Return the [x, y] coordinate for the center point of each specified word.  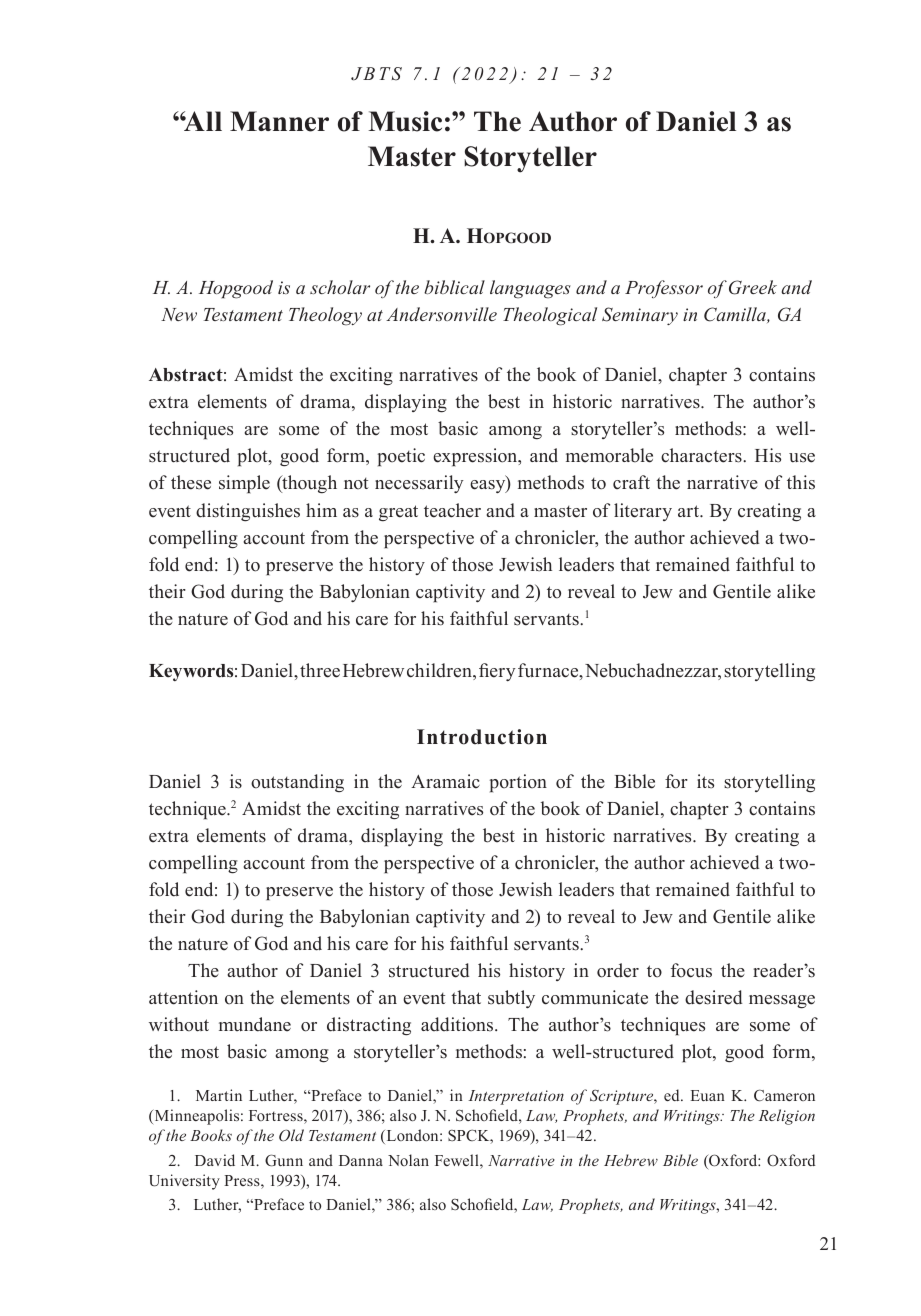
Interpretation [516, 1097]
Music [405, 121]
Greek [753, 287]
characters [702, 455]
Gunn [284, 1160]
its [705, 781]
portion [518, 783]
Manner [279, 121]
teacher [452, 510]
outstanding [297, 783]
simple [244, 484]
